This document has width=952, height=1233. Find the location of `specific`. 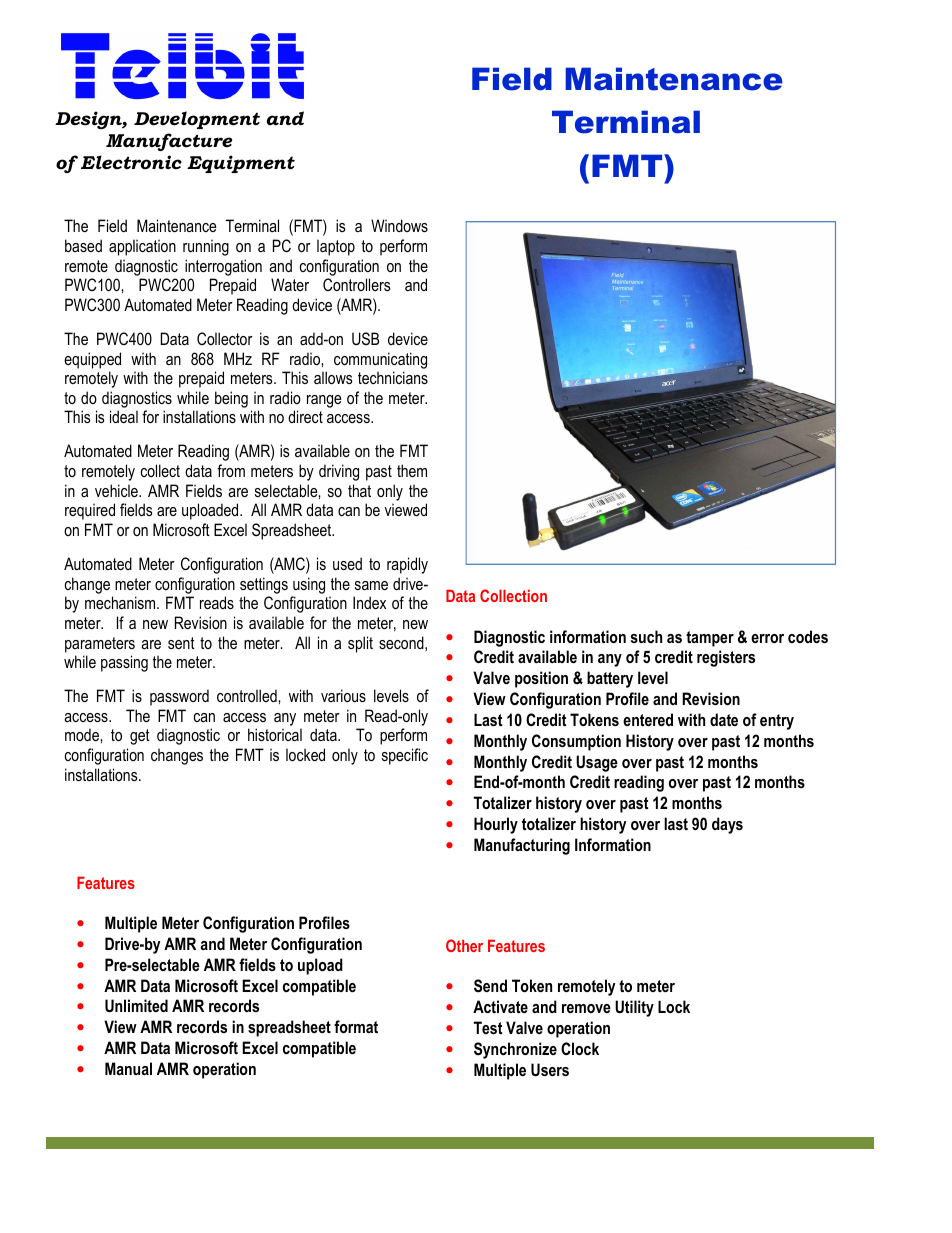

specific is located at coordinates (405, 756).
